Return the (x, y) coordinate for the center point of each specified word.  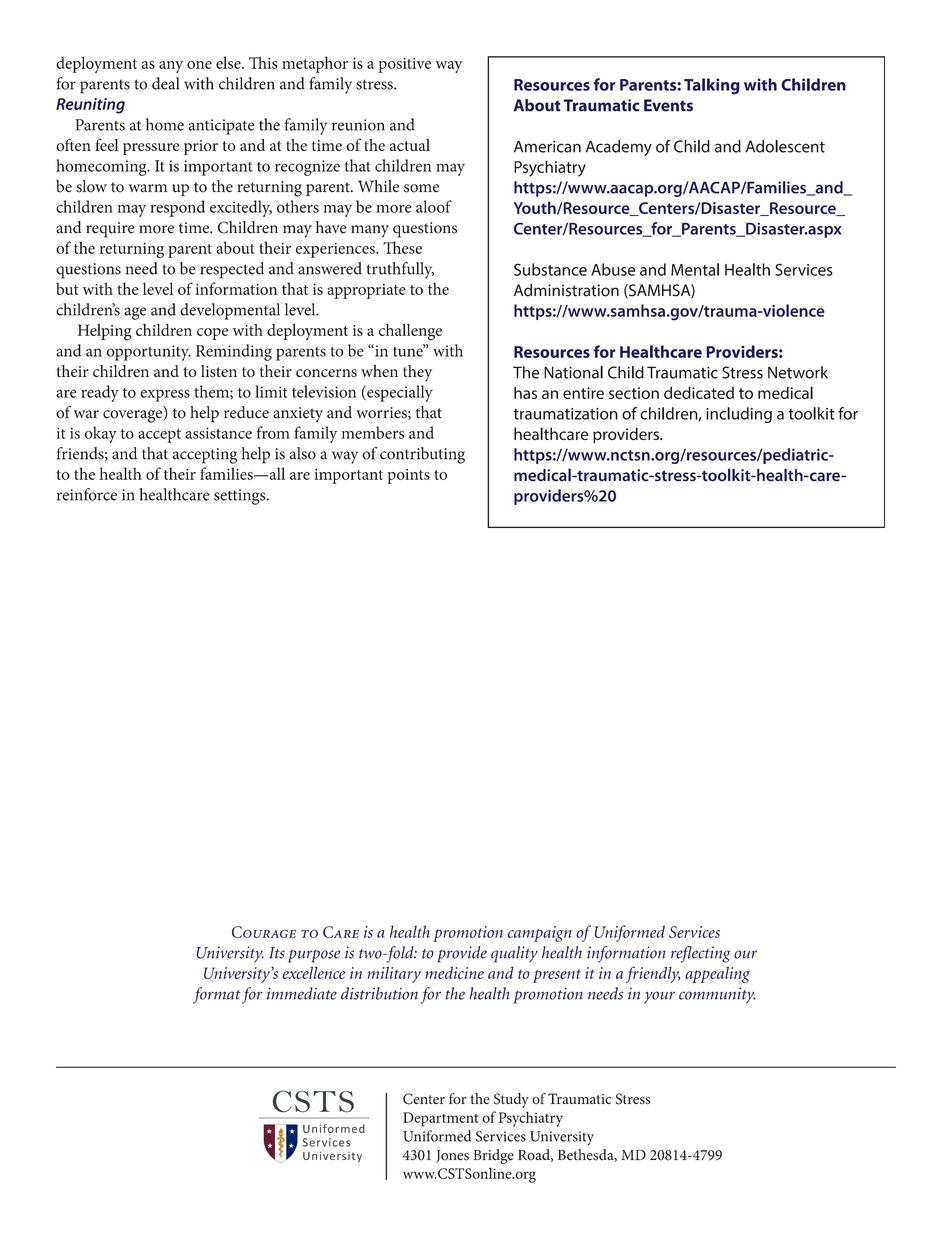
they (417, 373)
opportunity (148, 353)
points (408, 476)
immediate (302, 993)
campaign (540, 934)
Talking (712, 86)
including (739, 415)
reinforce (87, 494)
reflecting (700, 954)
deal (166, 83)
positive (404, 65)
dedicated (699, 392)
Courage (264, 932)
